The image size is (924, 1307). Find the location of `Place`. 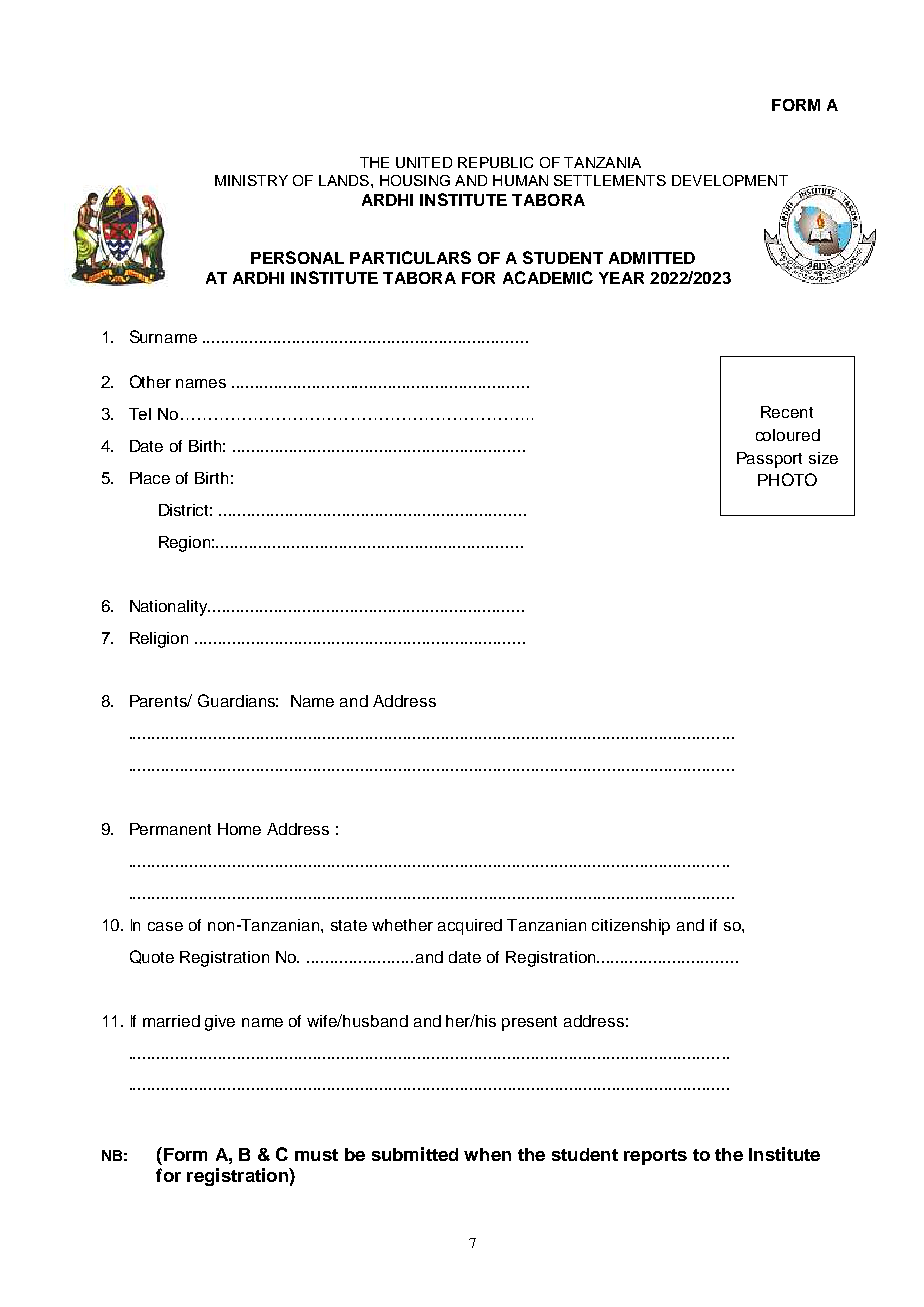

Place is located at coordinates (150, 478).
